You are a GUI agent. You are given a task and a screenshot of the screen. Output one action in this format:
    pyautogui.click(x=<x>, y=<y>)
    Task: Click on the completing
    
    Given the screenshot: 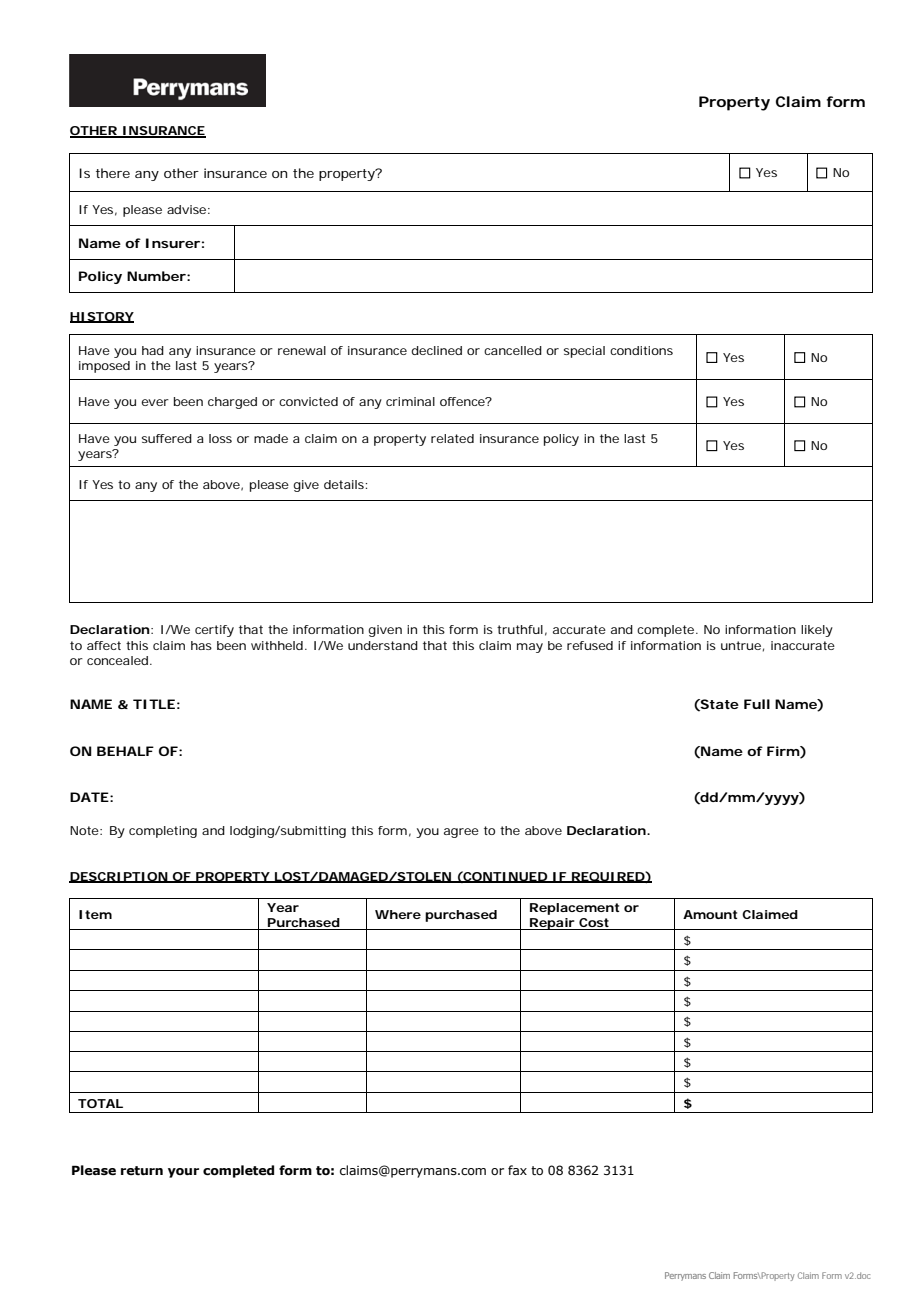 What is the action you would take?
    pyautogui.click(x=163, y=832)
